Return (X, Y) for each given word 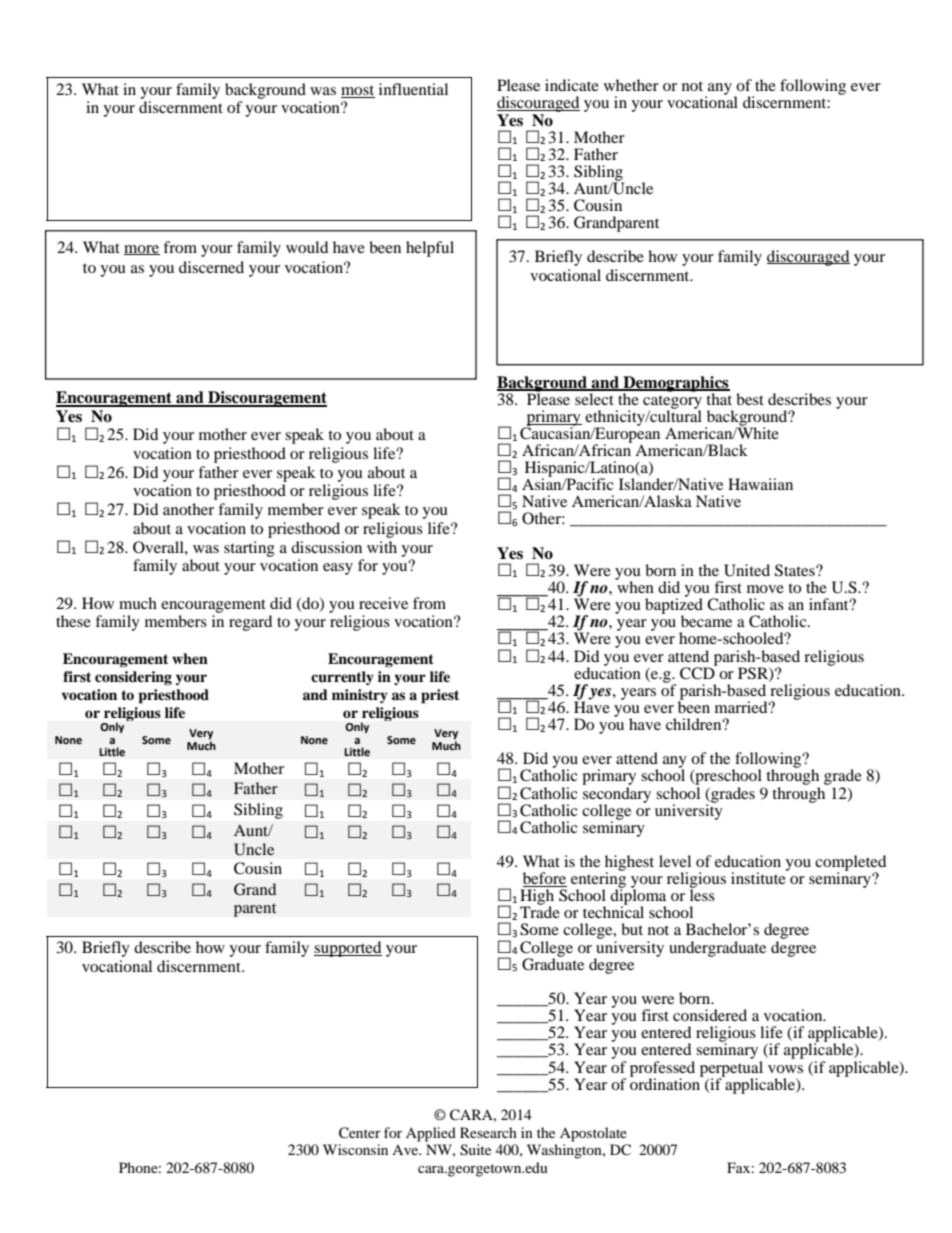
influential (413, 89)
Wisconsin (355, 1149)
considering (133, 678)
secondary (616, 794)
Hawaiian (760, 484)
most (357, 90)
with (382, 547)
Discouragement (266, 399)
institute (759, 877)
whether (631, 85)
